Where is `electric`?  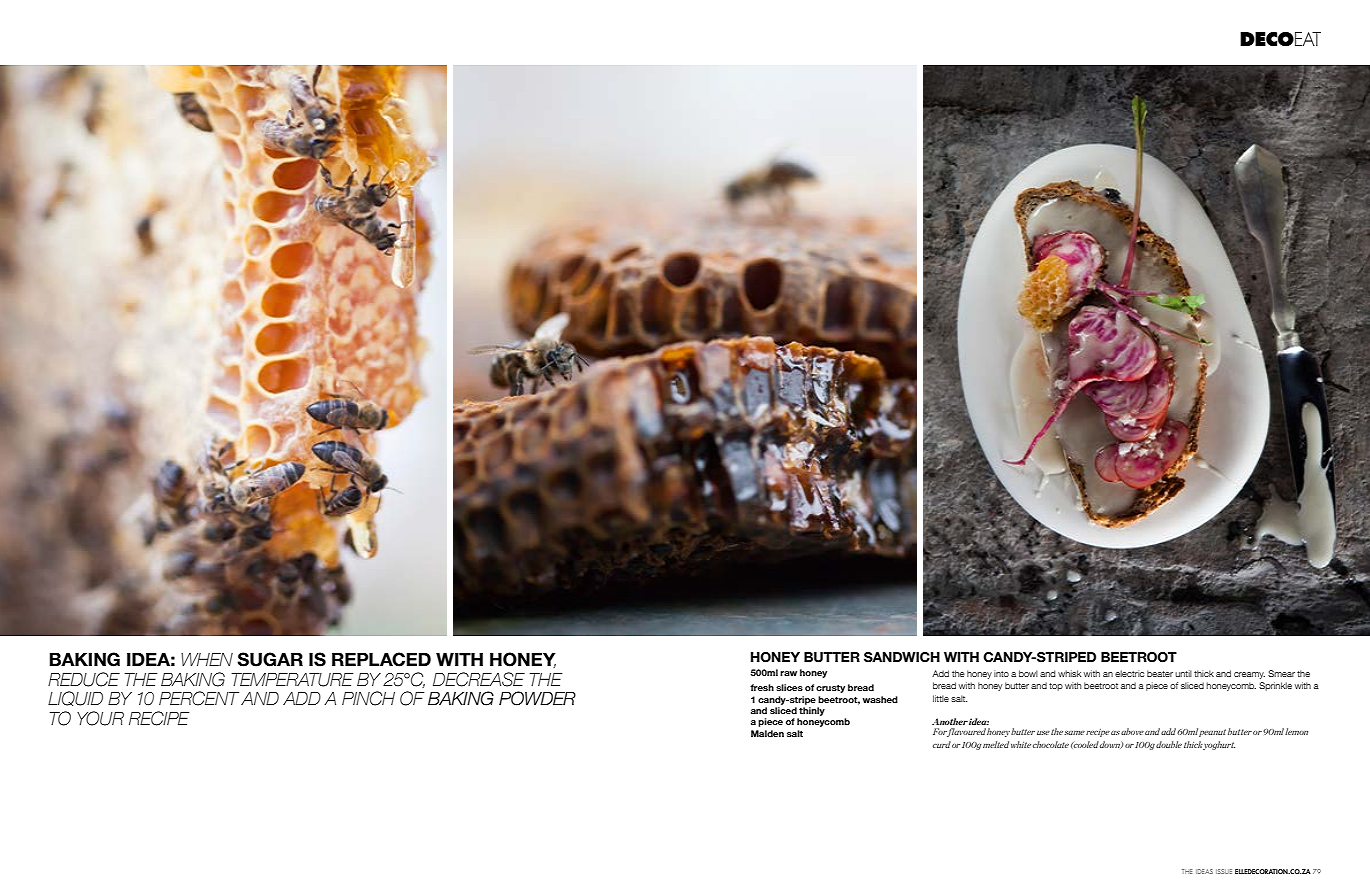 electric is located at coordinates (1129, 673).
